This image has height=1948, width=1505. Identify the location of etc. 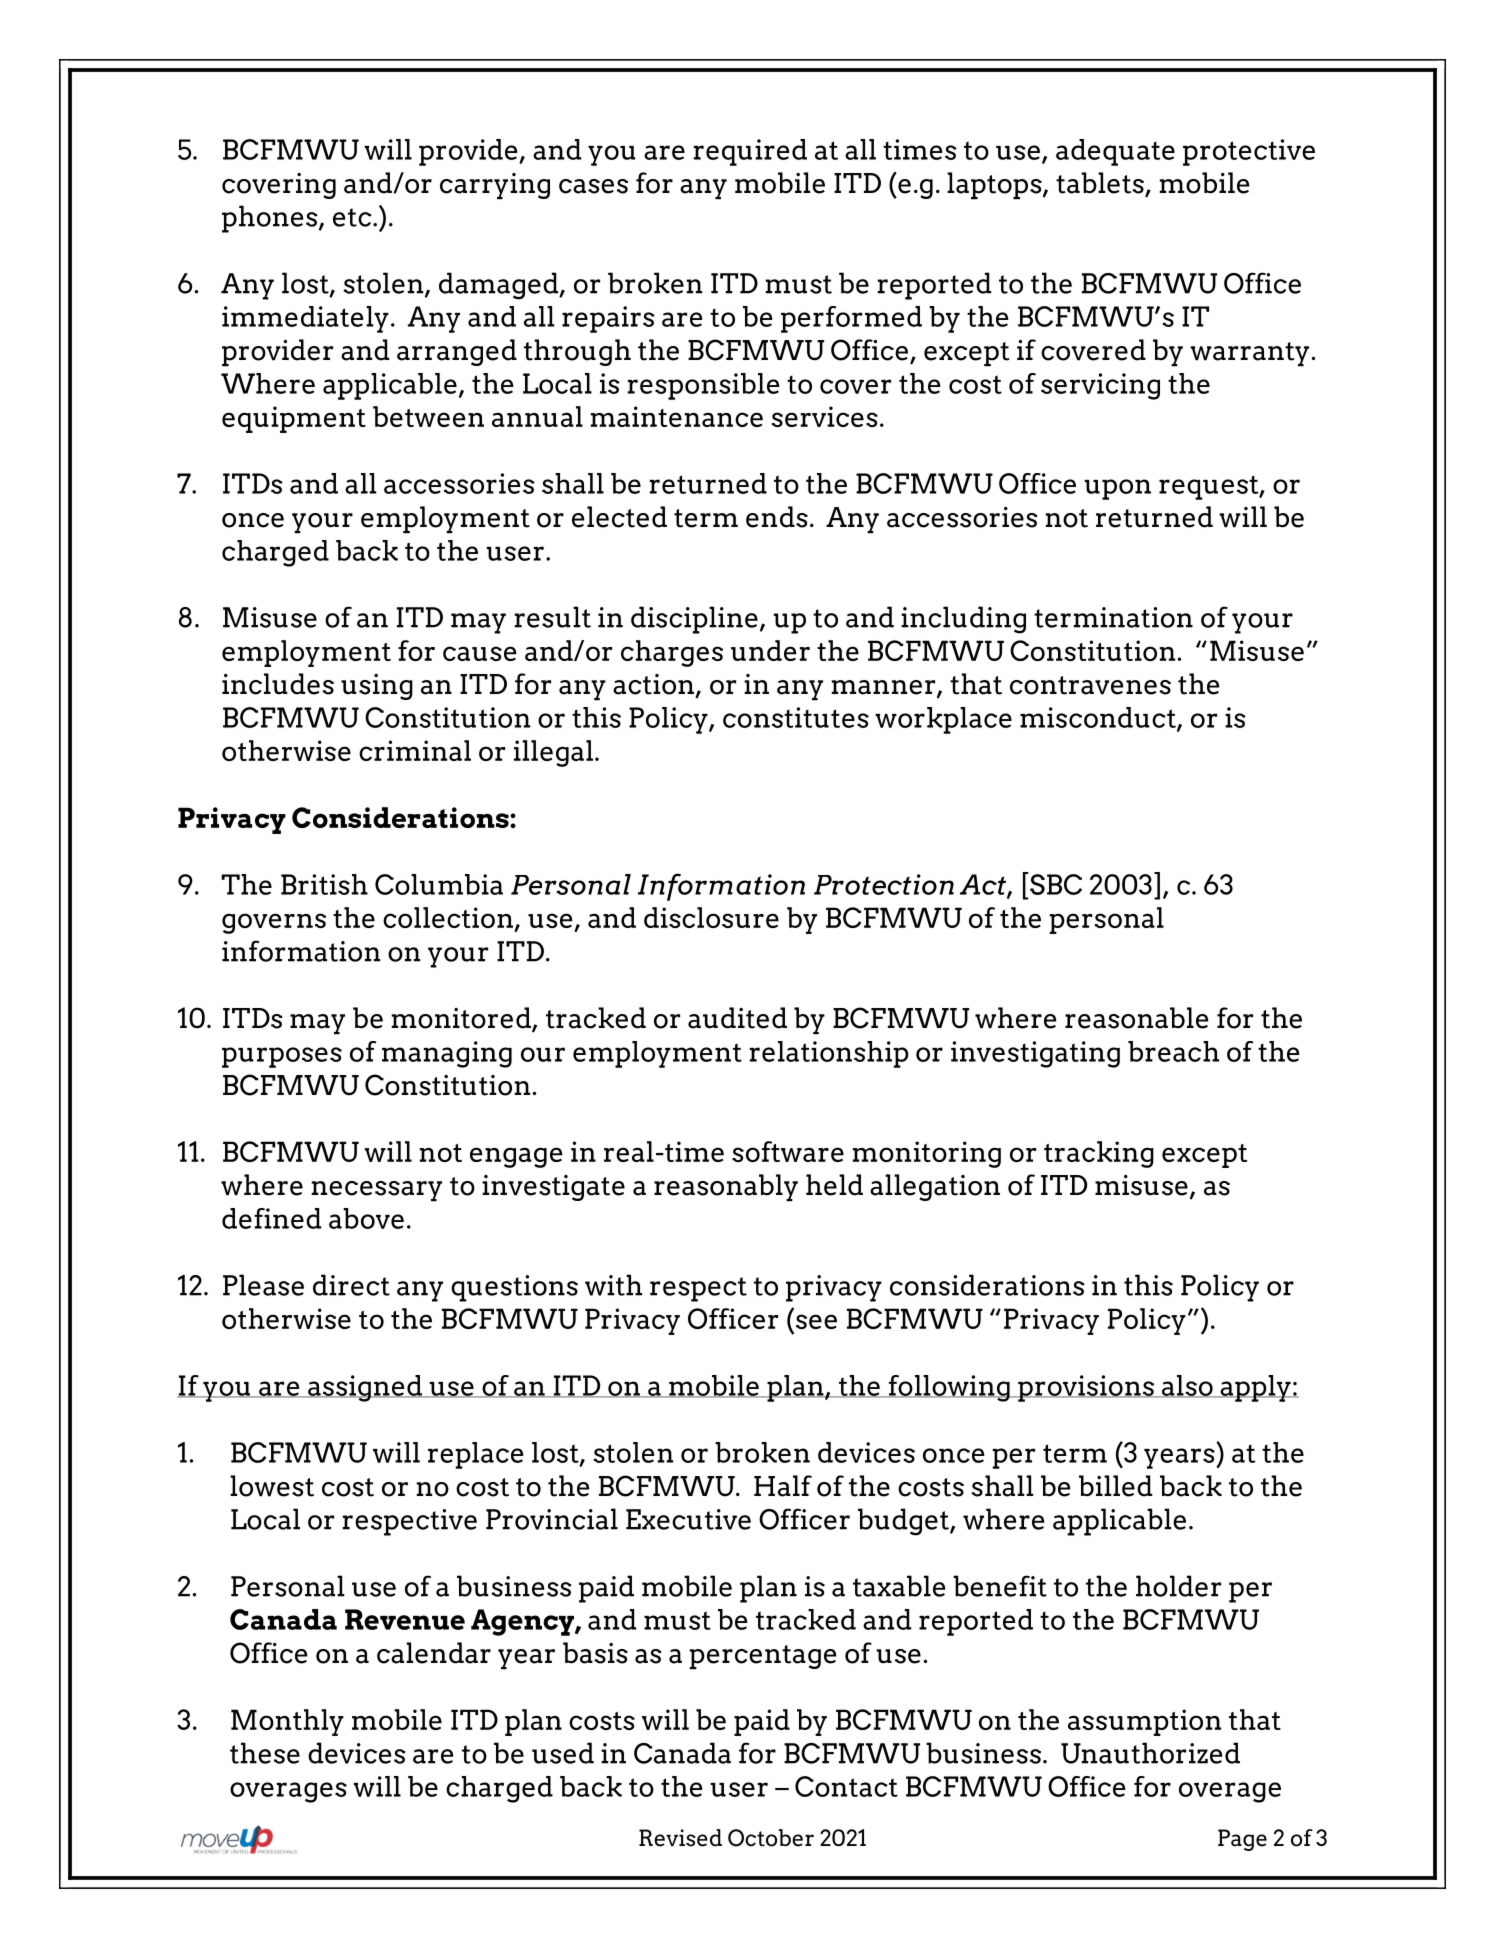
(353, 217).
